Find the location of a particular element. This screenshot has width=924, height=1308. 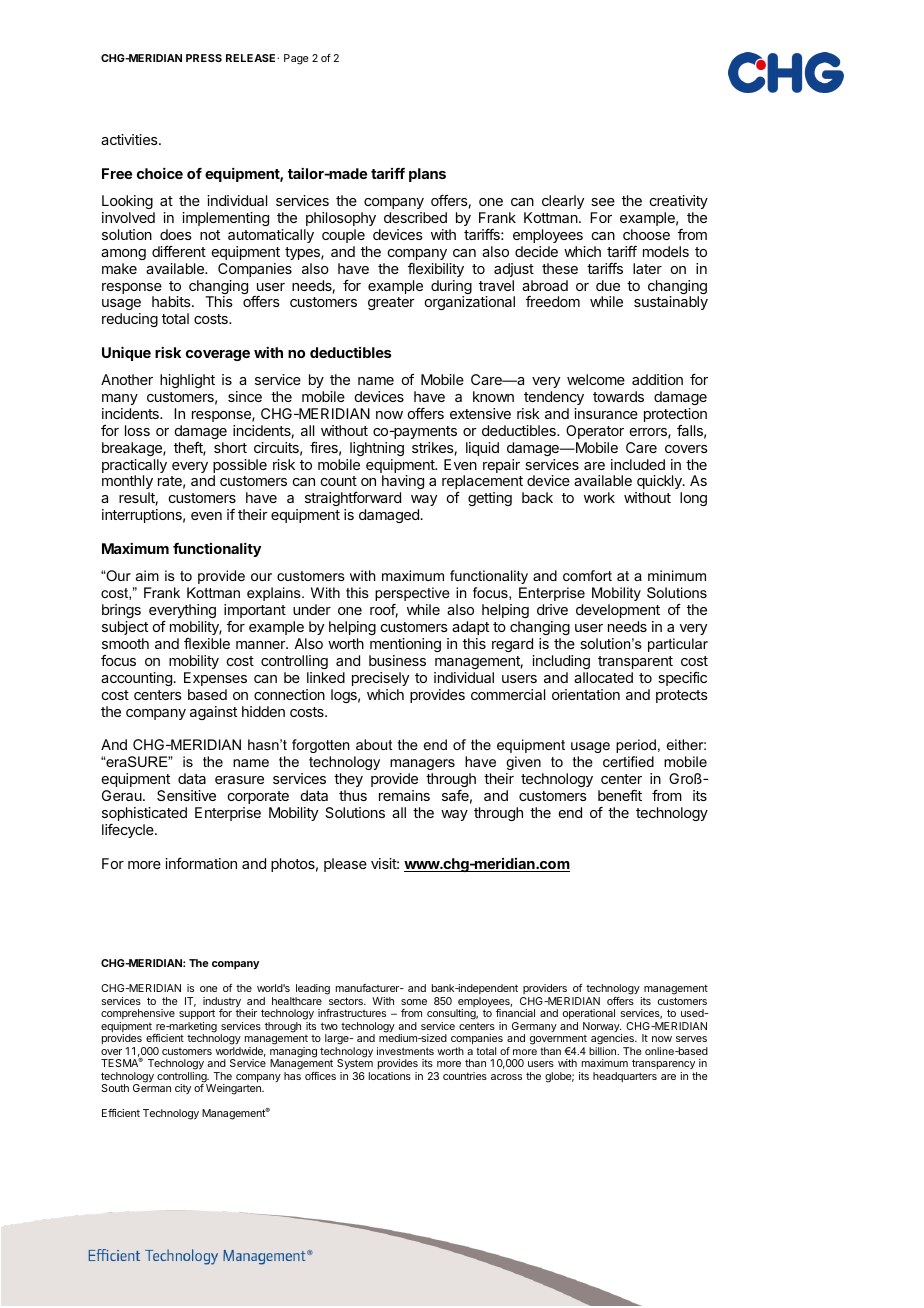

investments is located at coordinates (405, 1051).
